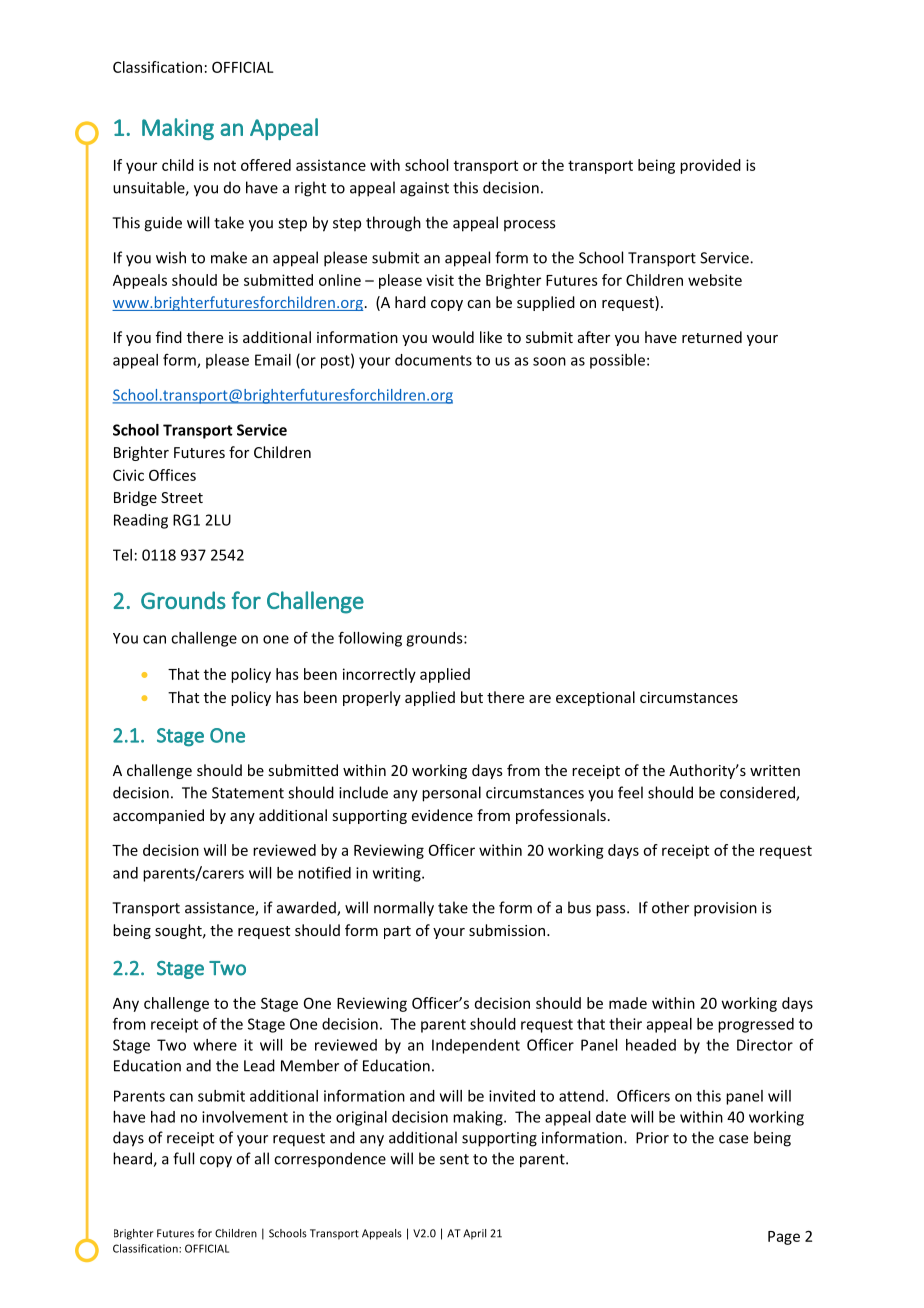  What do you see at coordinates (710, 166) in the screenshot?
I see `provided` at bounding box center [710, 166].
